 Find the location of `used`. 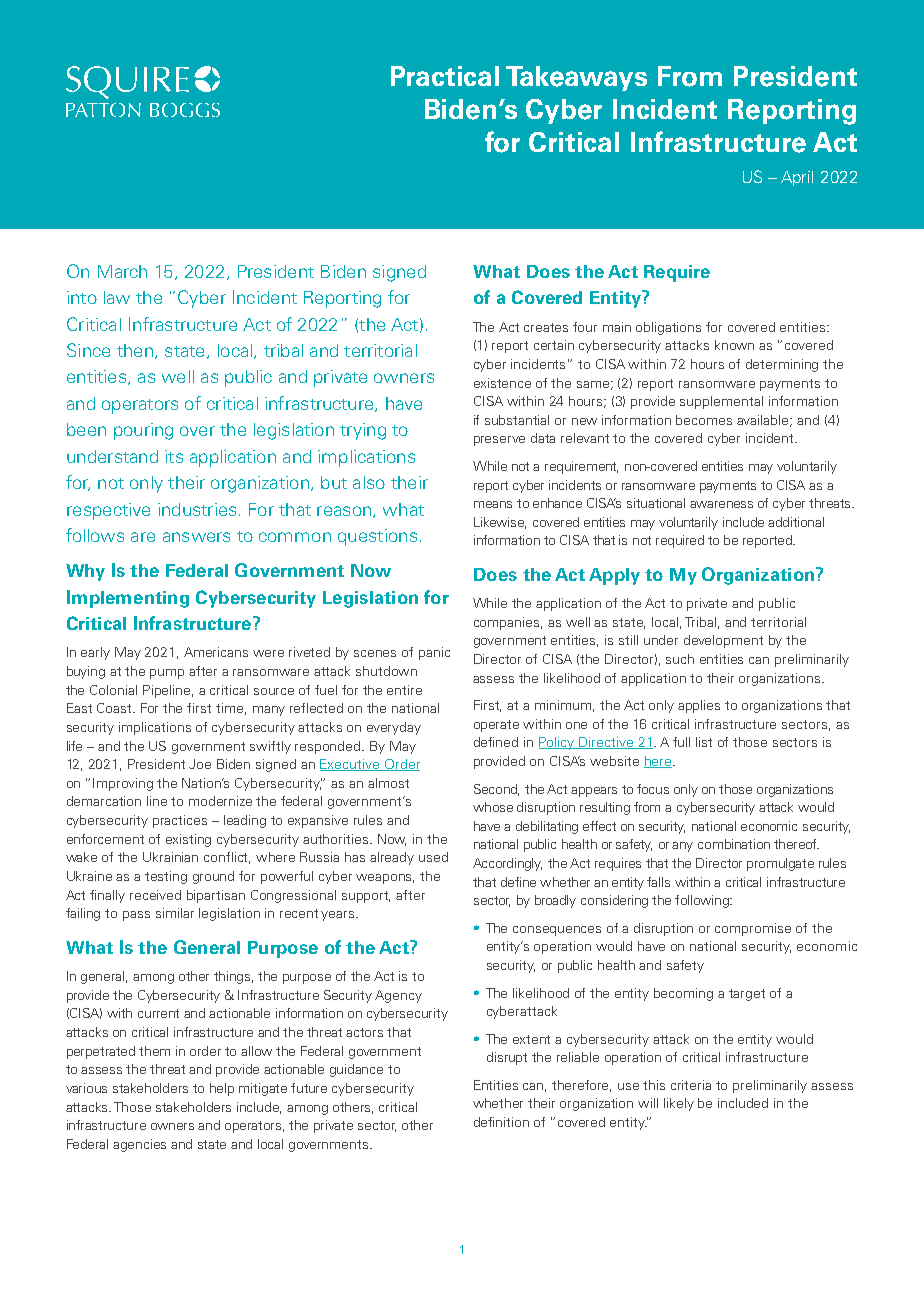

used is located at coordinates (433, 857).
